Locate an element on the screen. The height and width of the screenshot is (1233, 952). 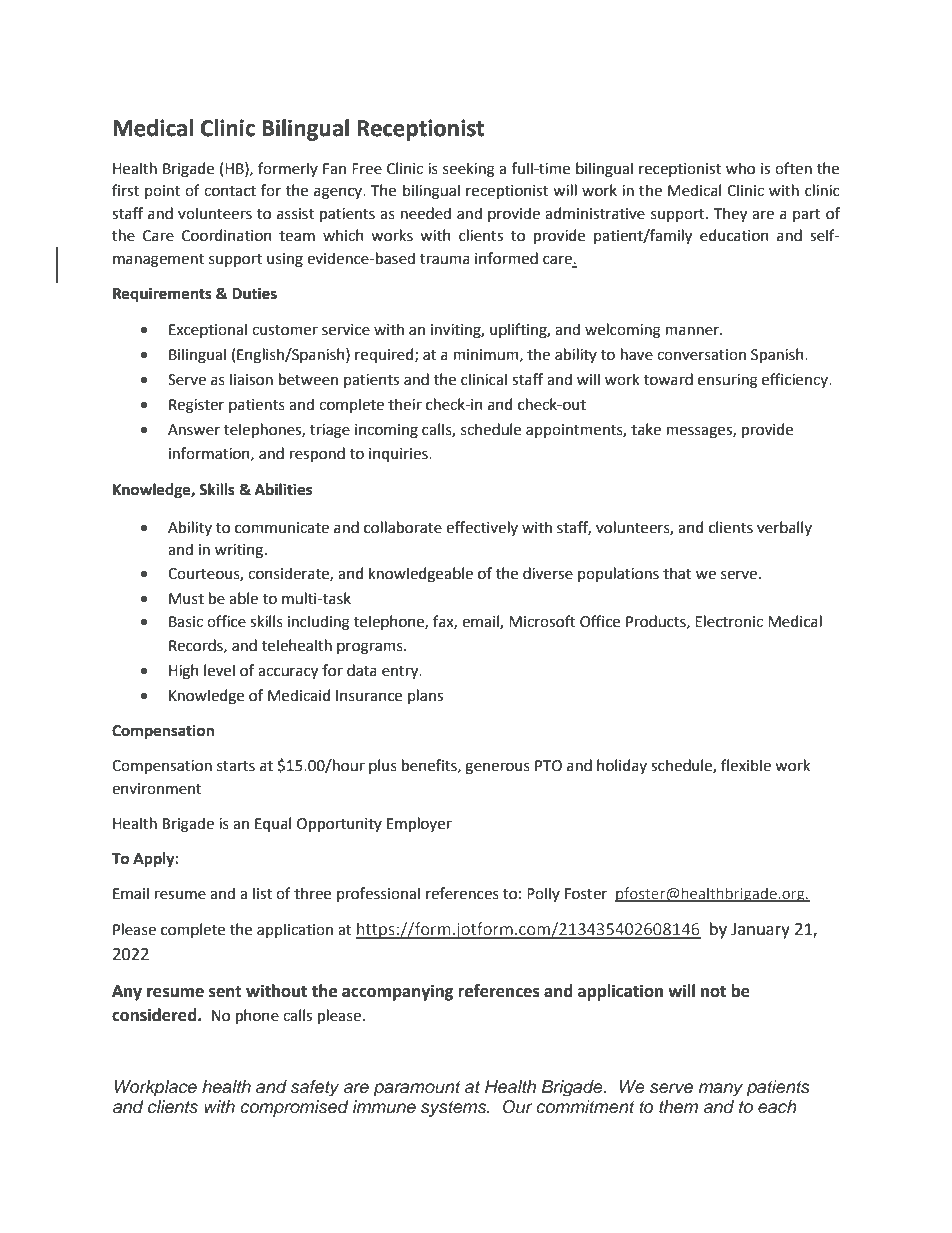
seeking is located at coordinates (469, 170).
